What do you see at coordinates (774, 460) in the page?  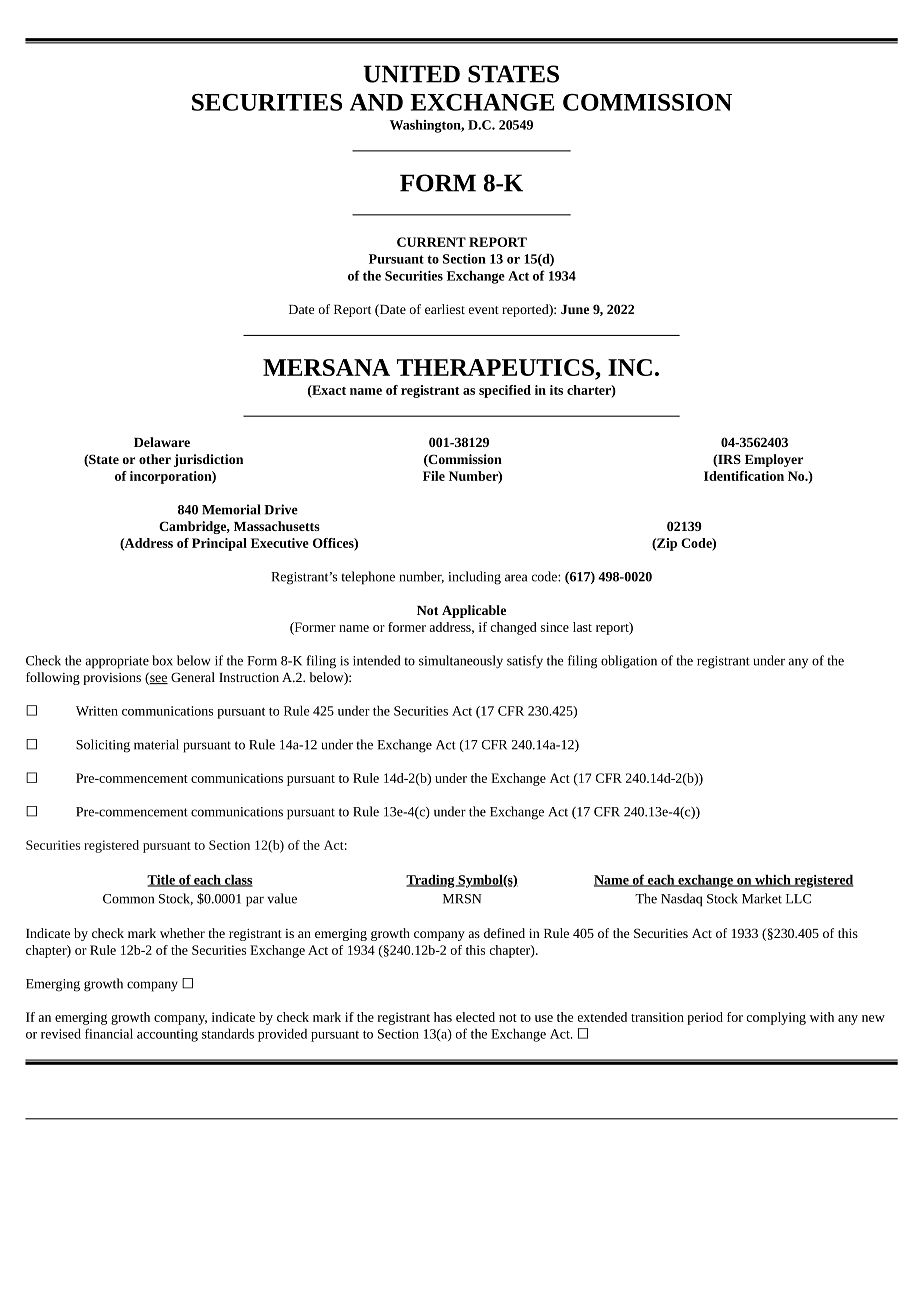 I see `Employer` at bounding box center [774, 460].
